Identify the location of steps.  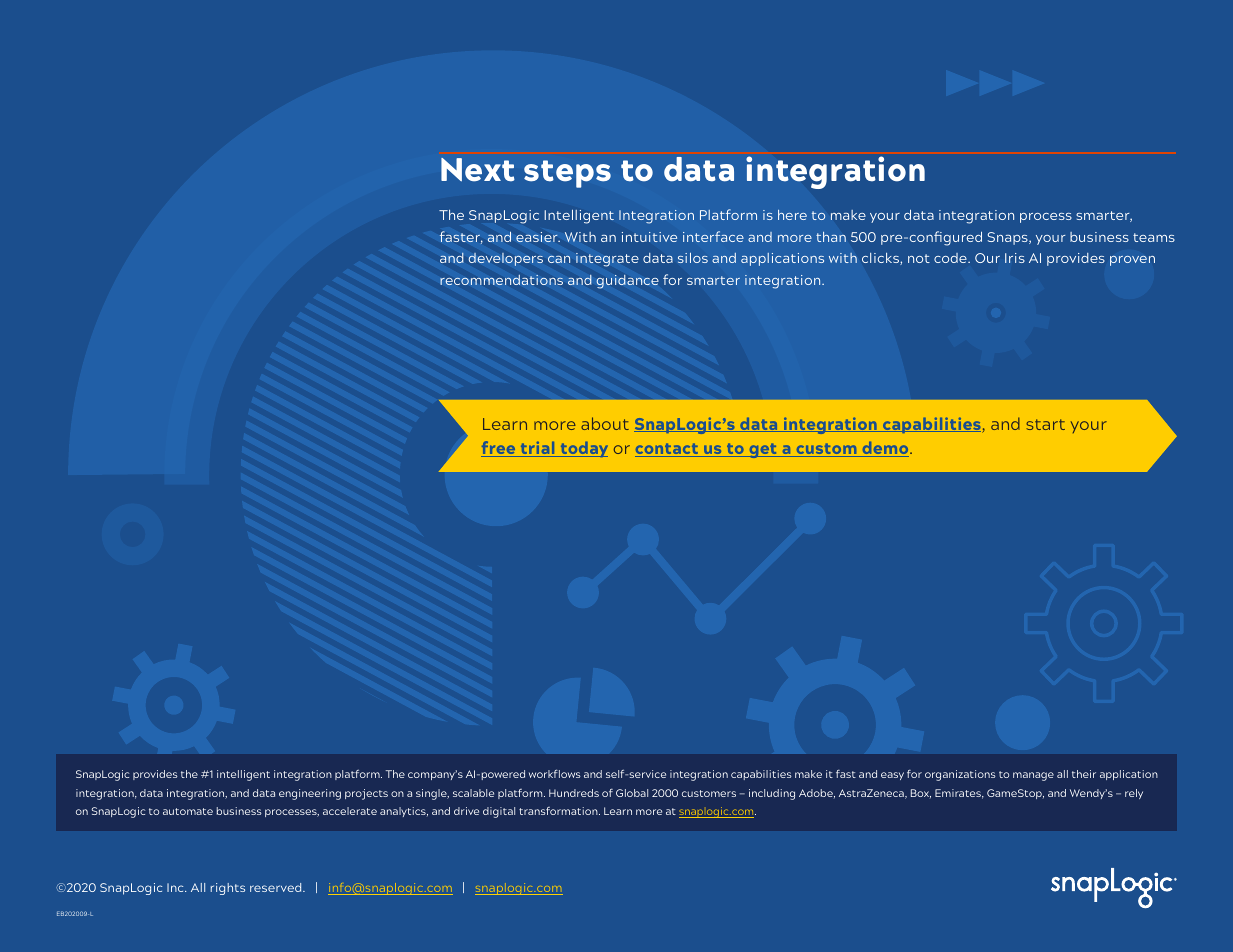
(567, 174).
